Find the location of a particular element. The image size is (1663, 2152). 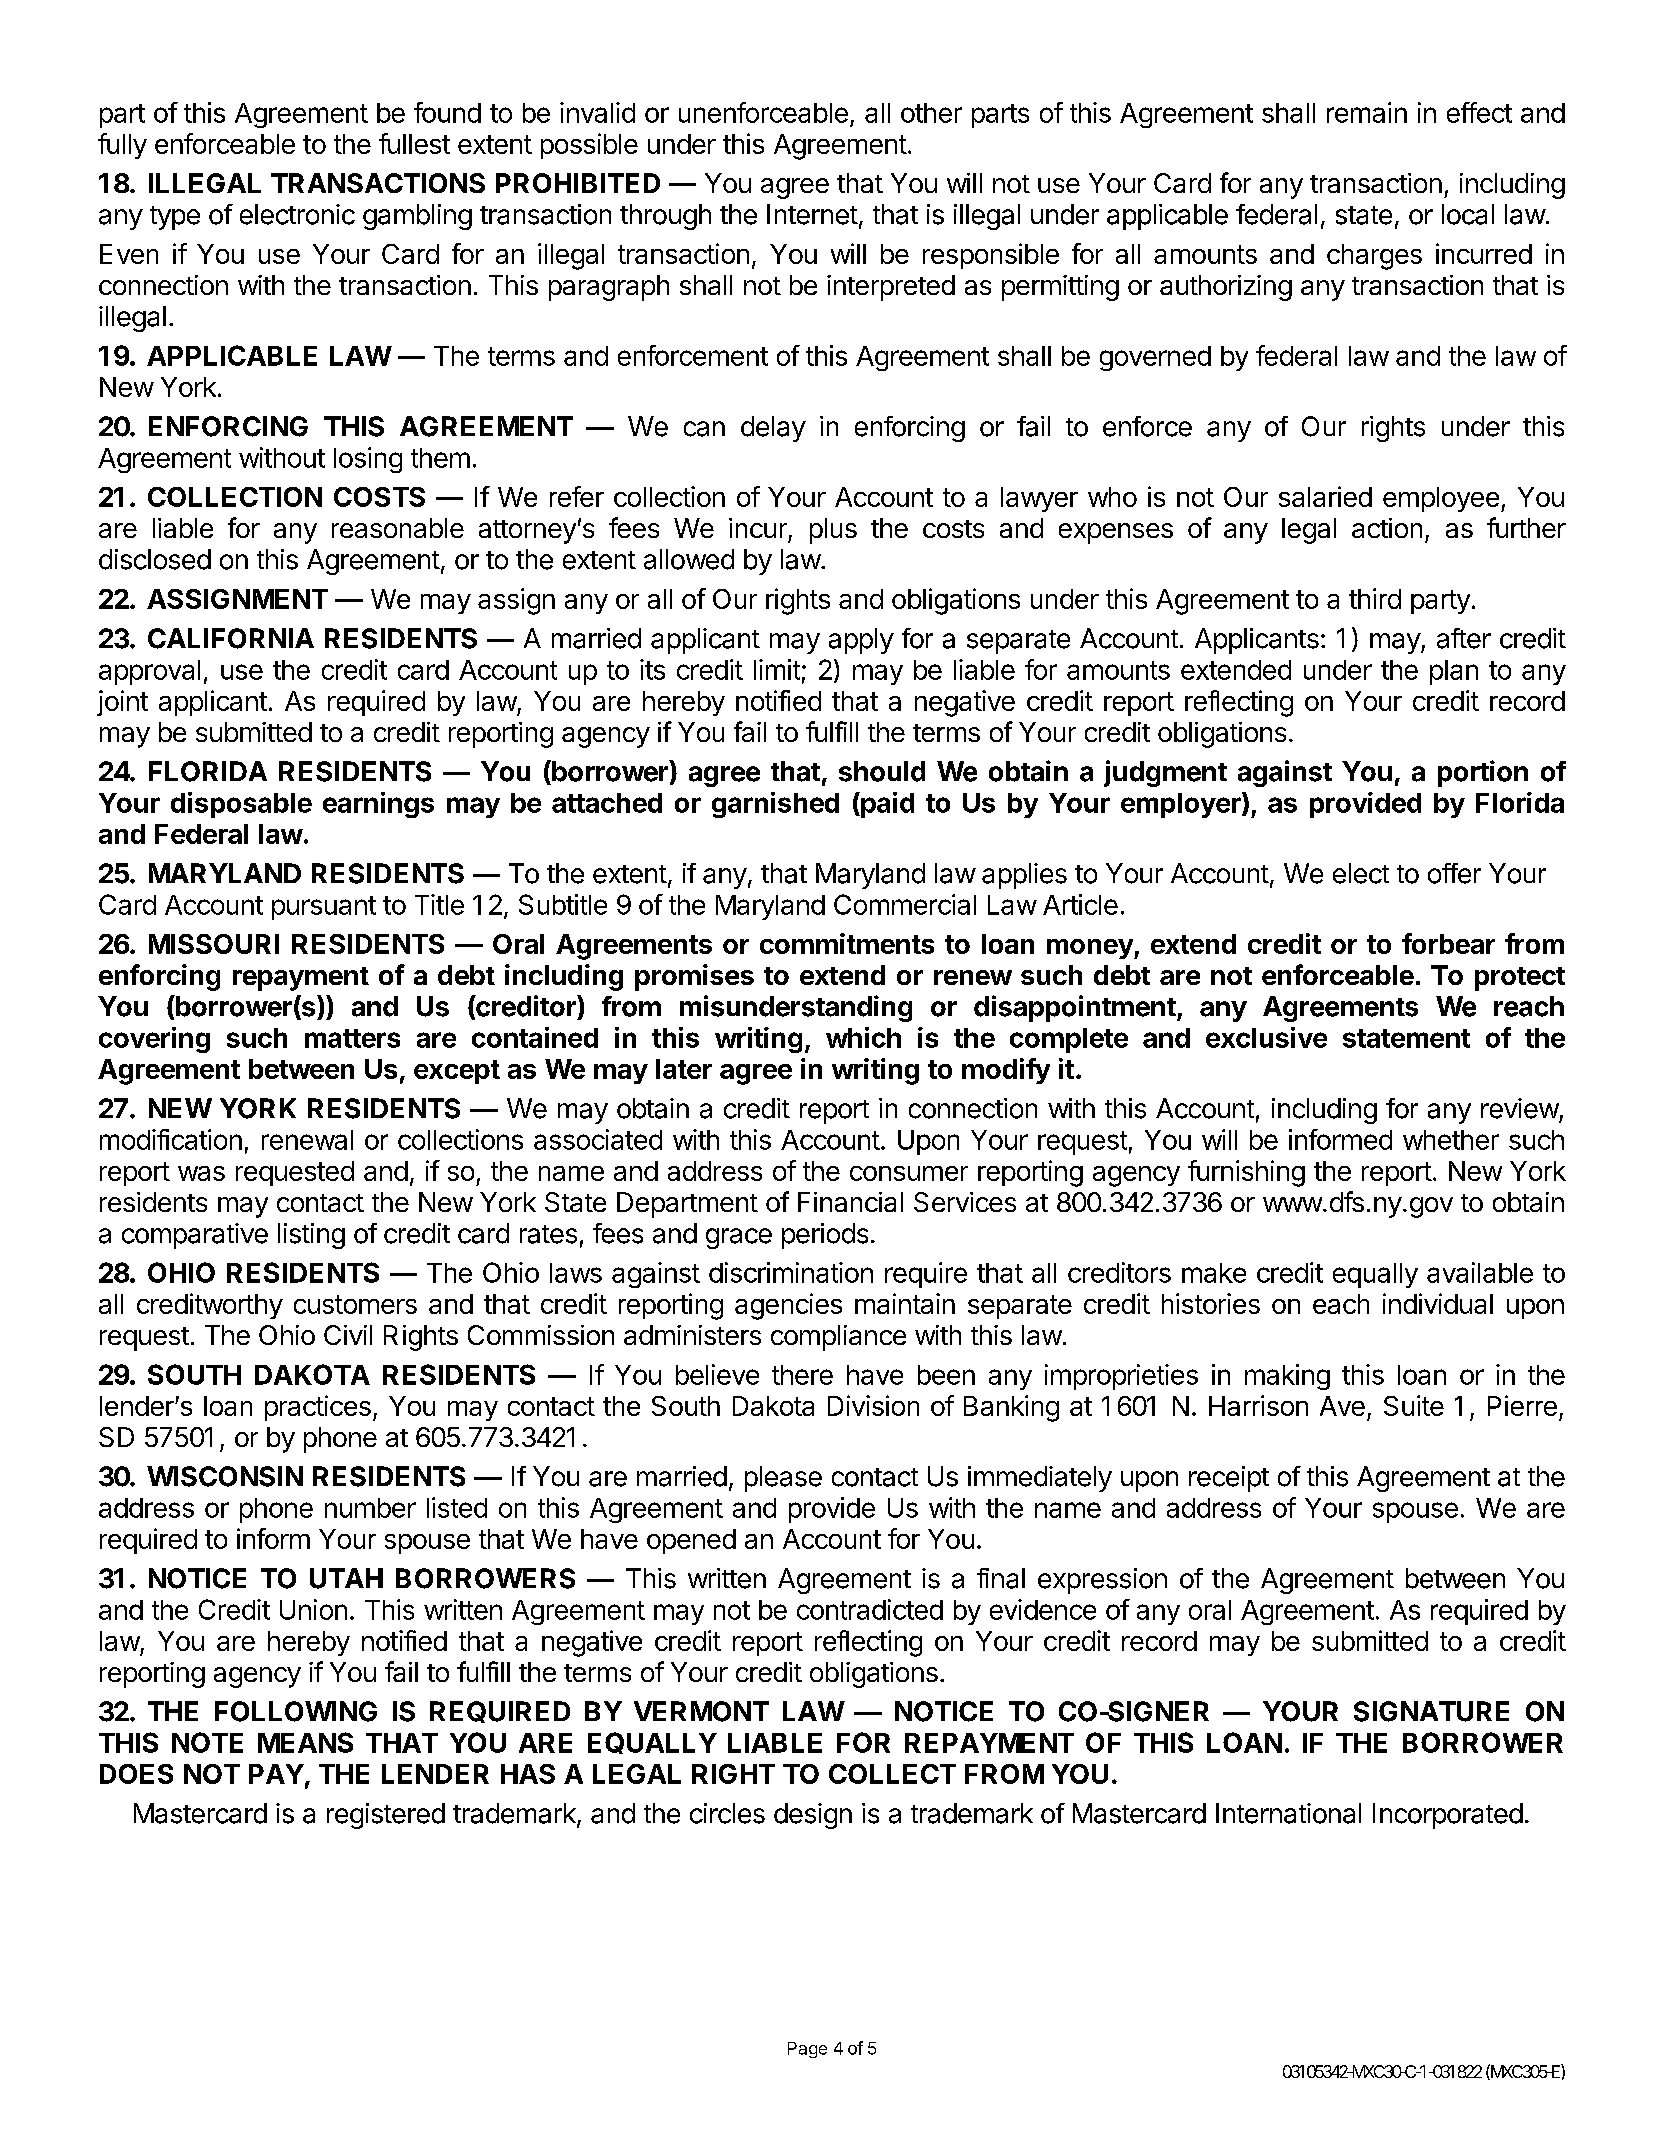

fullest is located at coordinates (414, 143).
